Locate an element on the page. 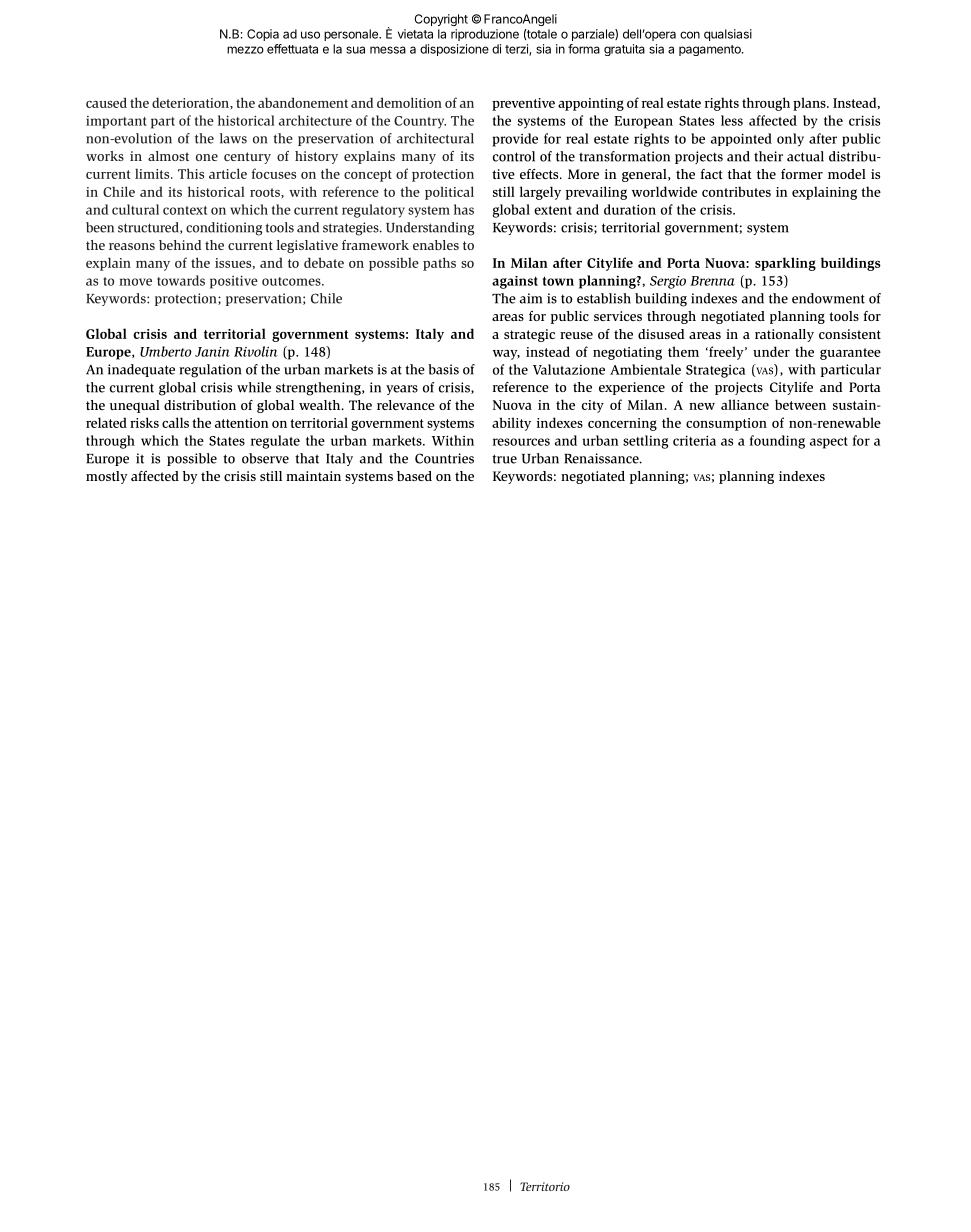  founding is located at coordinates (777, 442).
